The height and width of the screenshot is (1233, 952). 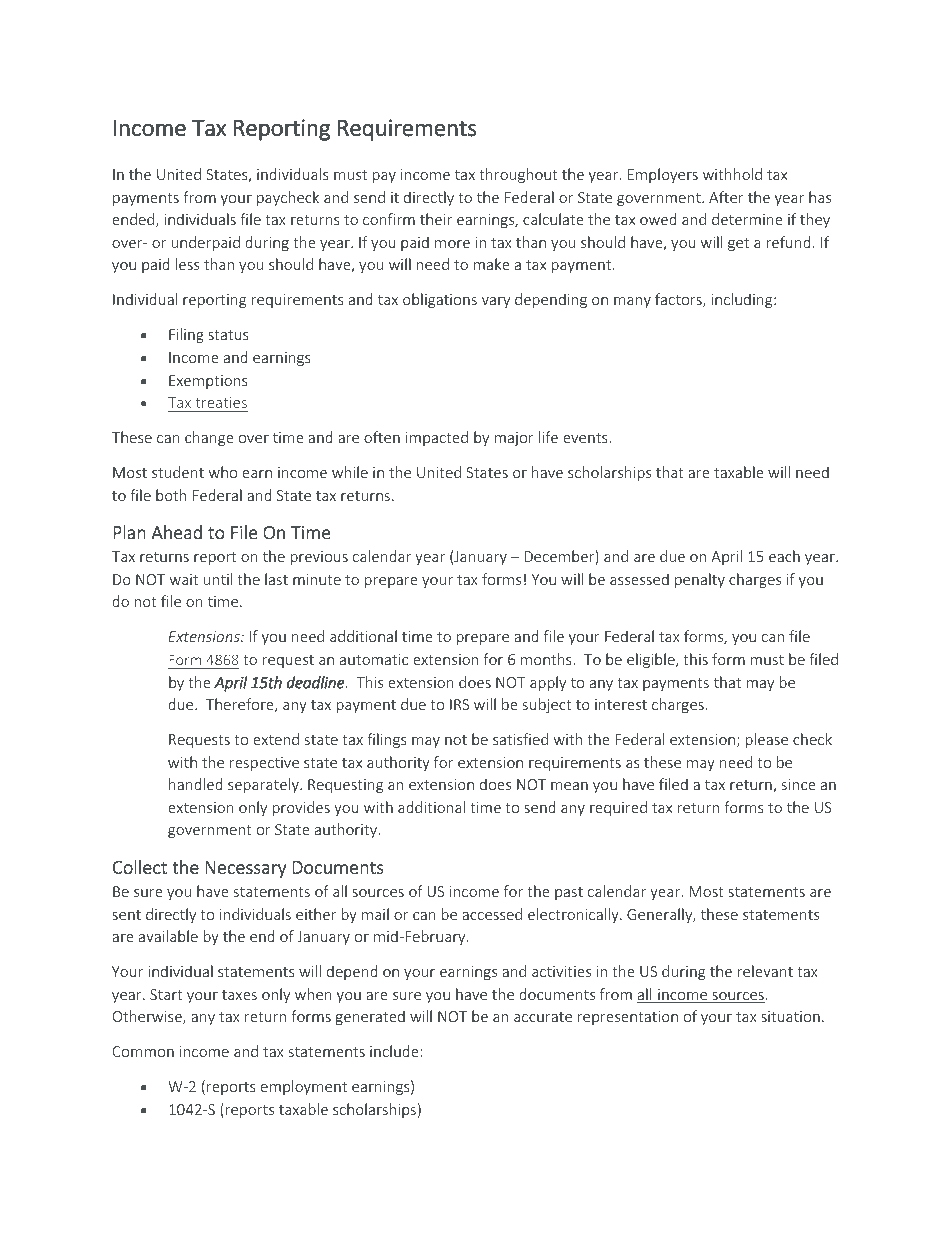 What do you see at coordinates (586, 438) in the screenshot?
I see `events` at bounding box center [586, 438].
